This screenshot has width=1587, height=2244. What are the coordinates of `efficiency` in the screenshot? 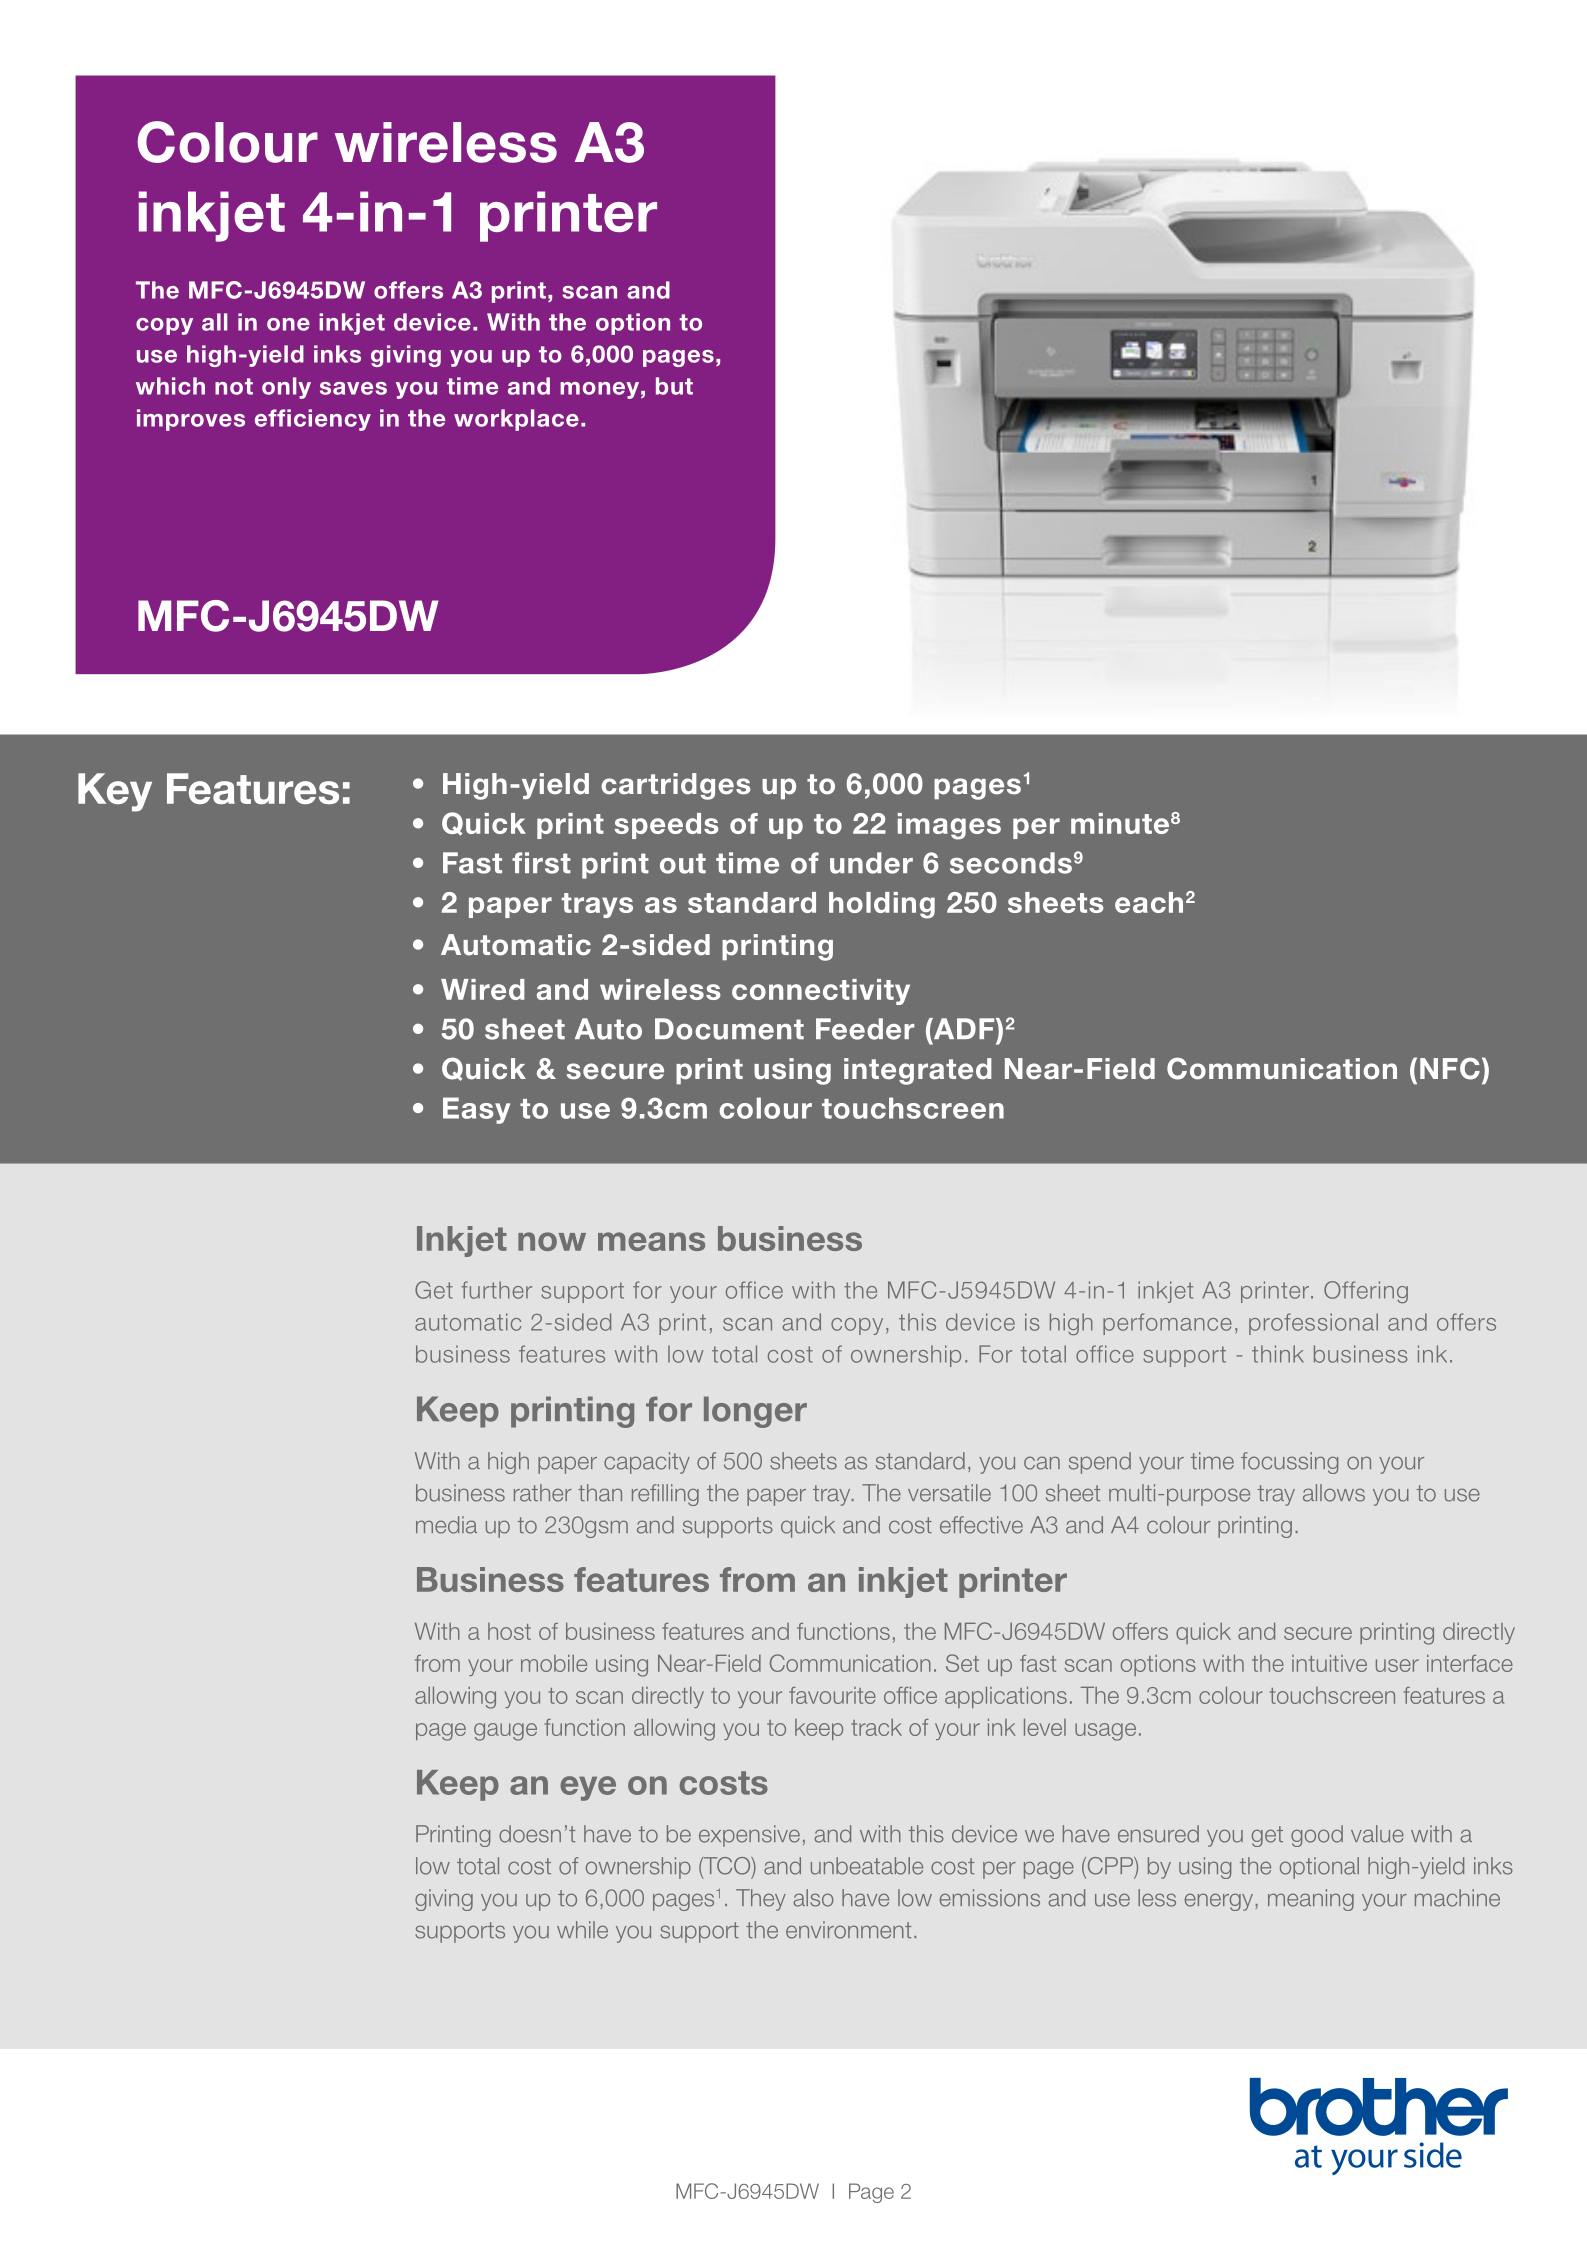 It's located at (313, 420).
